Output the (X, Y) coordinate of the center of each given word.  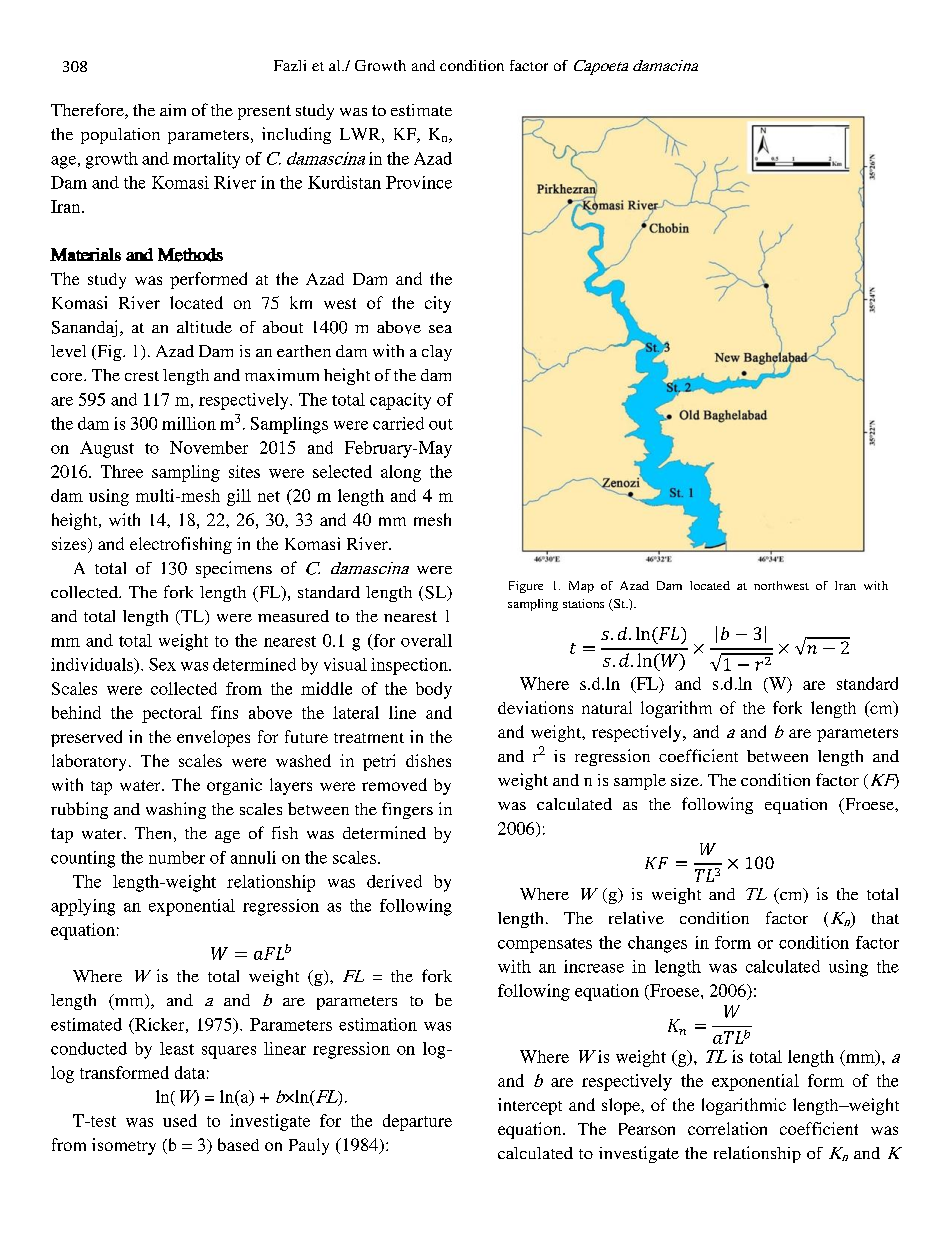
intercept (530, 1106)
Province (419, 182)
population (120, 136)
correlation (727, 1128)
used (180, 1120)
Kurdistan (344, 182)
